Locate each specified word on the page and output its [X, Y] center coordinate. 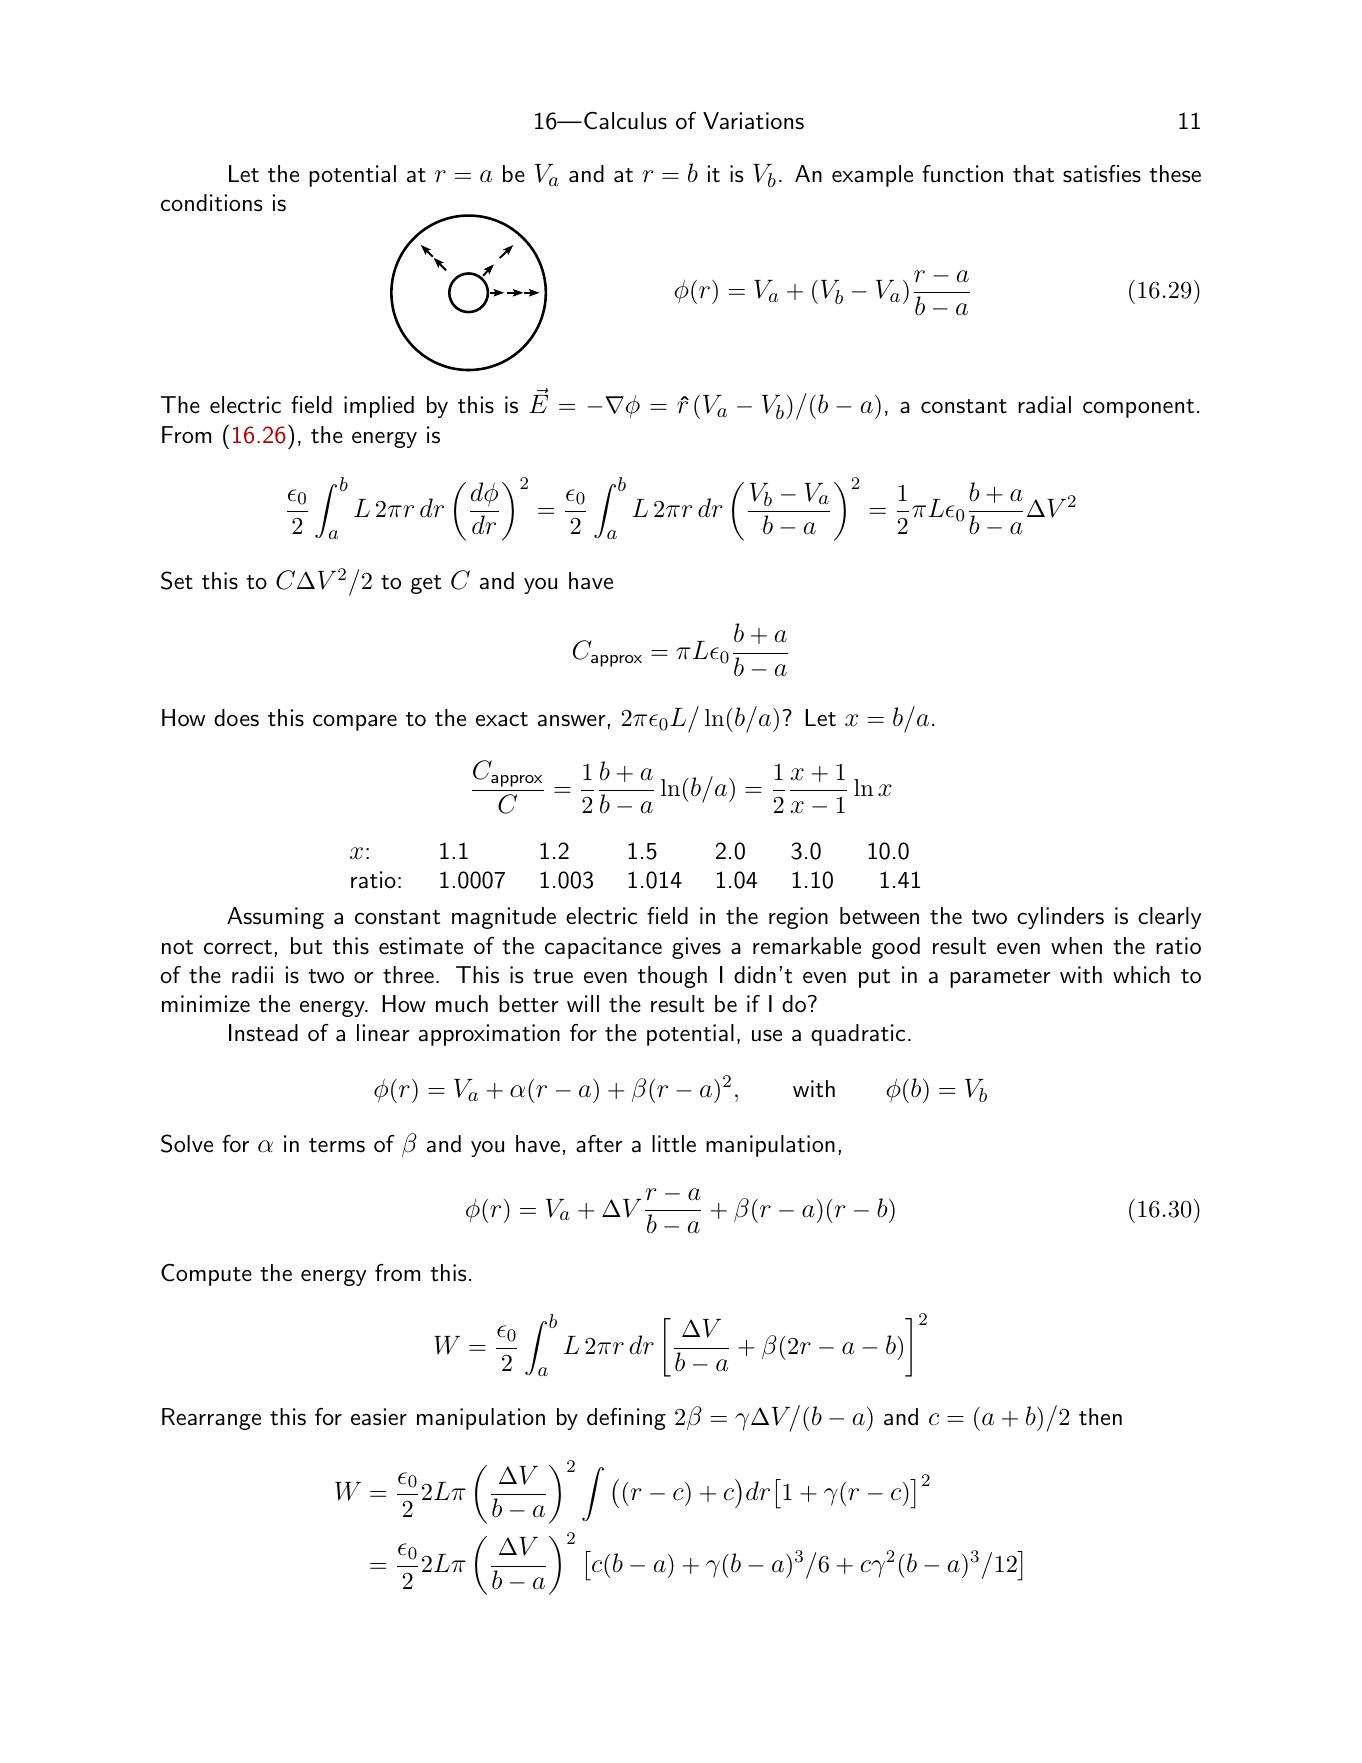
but [306, 946]
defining [626, 1419]
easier [379, 1417]
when [1076, 946]
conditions [211, 203]
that [1033, 174]
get [426, 584]
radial [1044, 405]
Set [177, 580]
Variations [753, 121]
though [672, 977]
